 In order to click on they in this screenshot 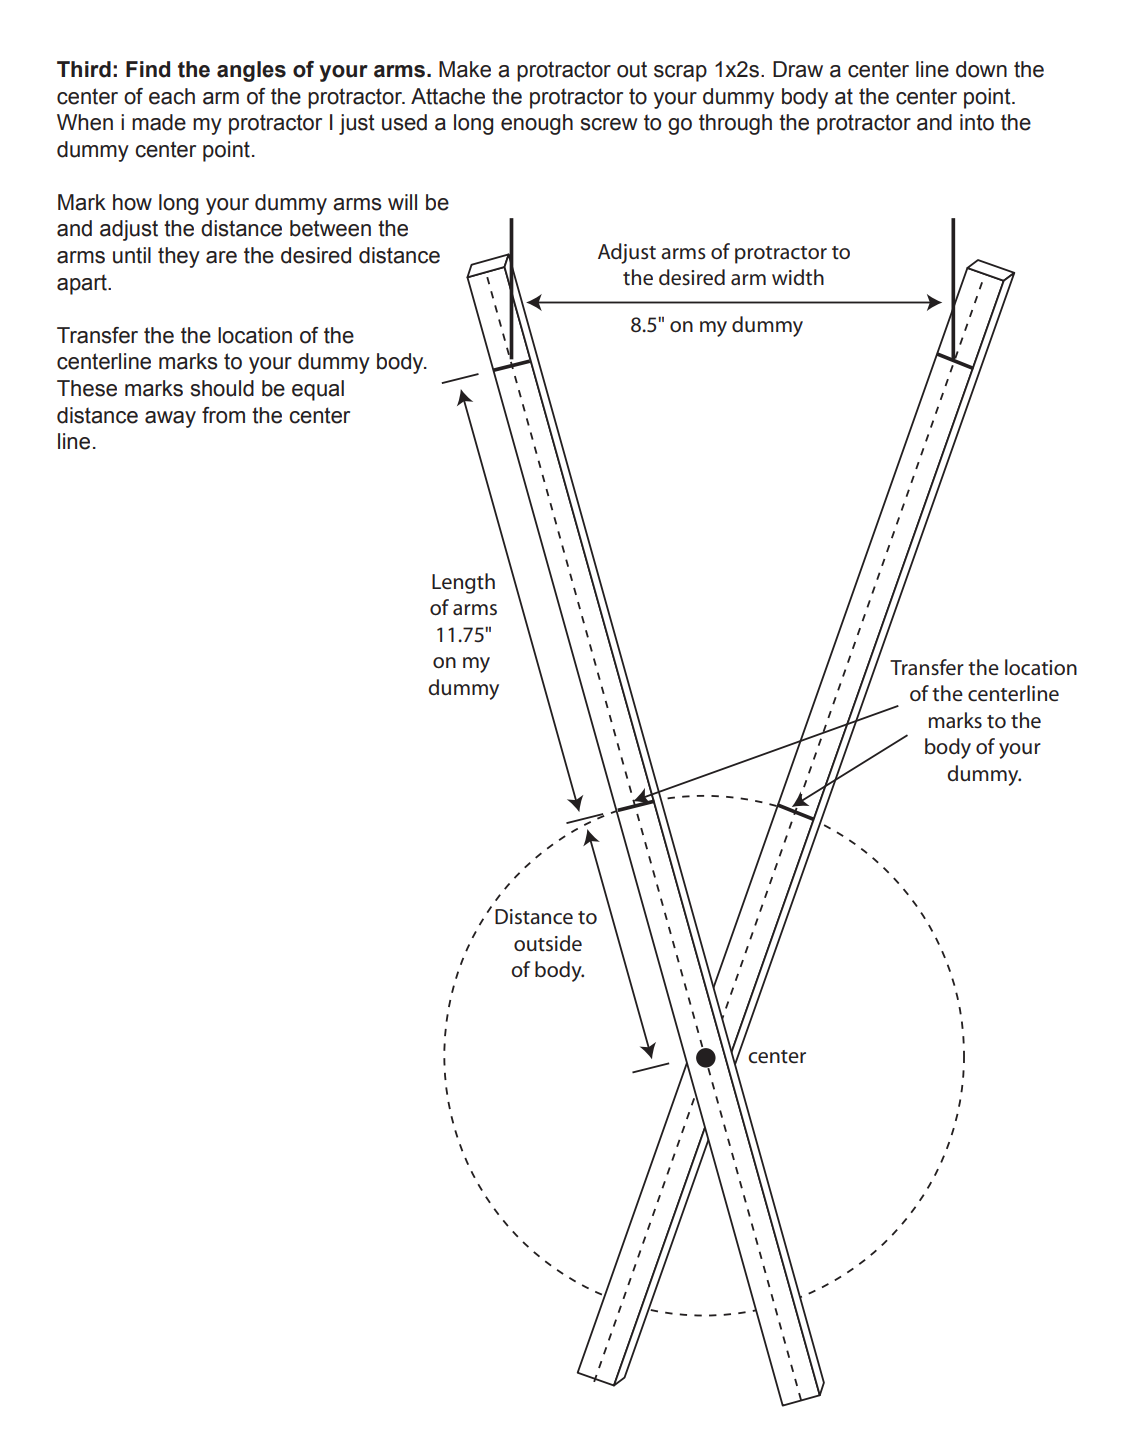, I will do `click(179, 257)`.
